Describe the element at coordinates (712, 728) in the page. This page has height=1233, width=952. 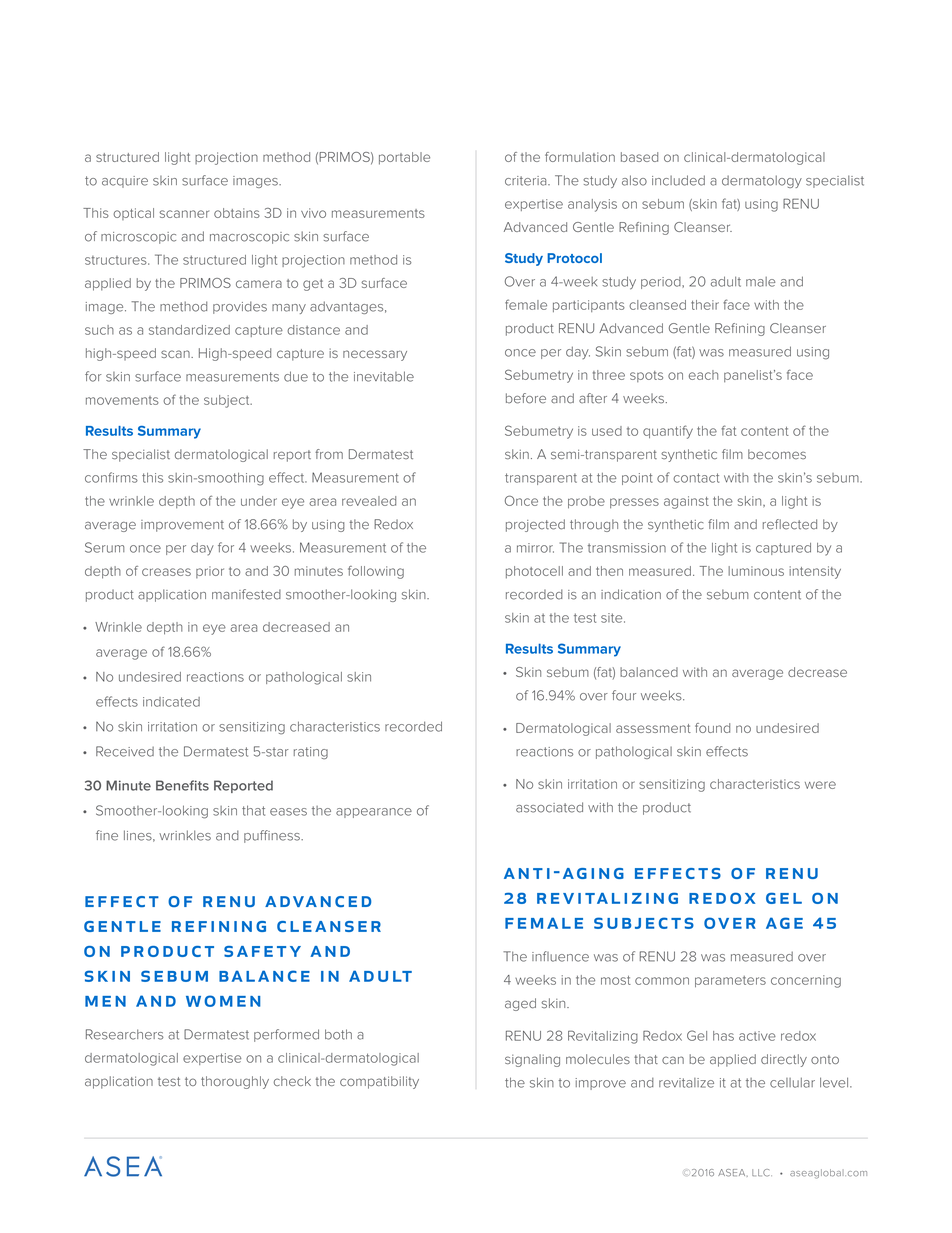
I see `found` at that location.
